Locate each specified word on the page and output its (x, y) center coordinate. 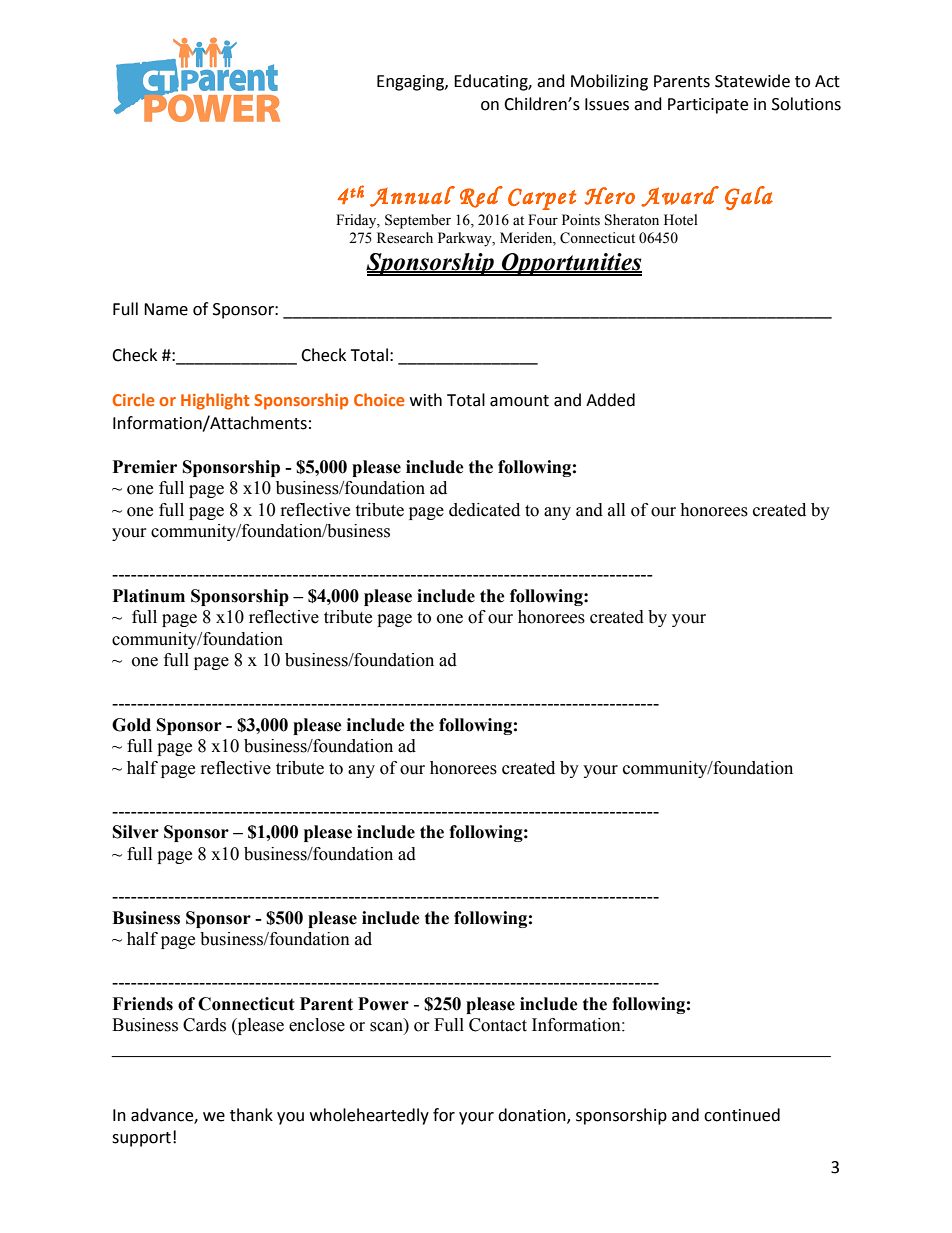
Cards (204, 1025)
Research (405, 238)
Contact (498, 1025)
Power (383, 1004)
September (418, 221)
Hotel (681, 220)
